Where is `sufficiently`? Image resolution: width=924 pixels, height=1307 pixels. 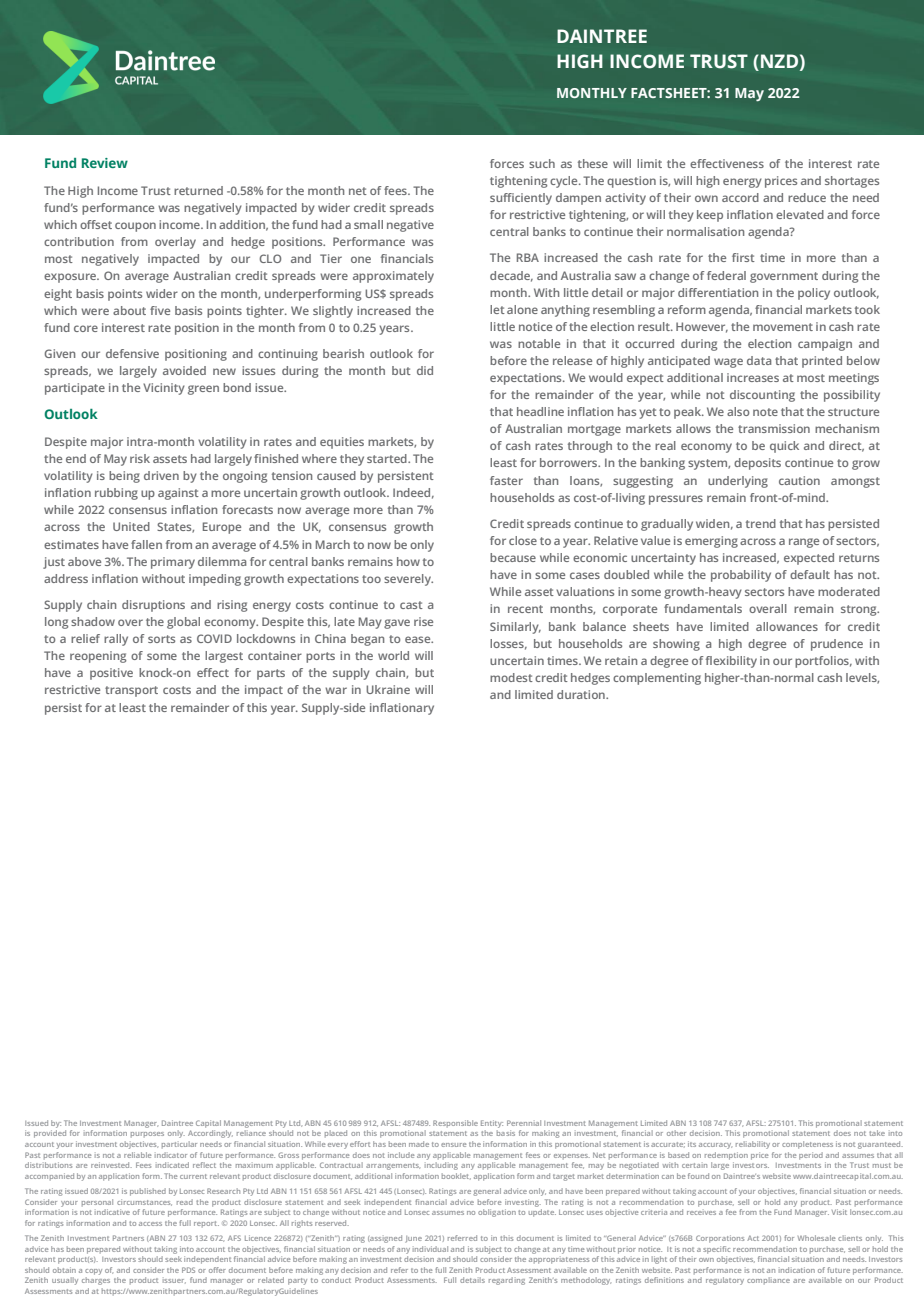
sufficiently is located at coordinates (521, 199).
